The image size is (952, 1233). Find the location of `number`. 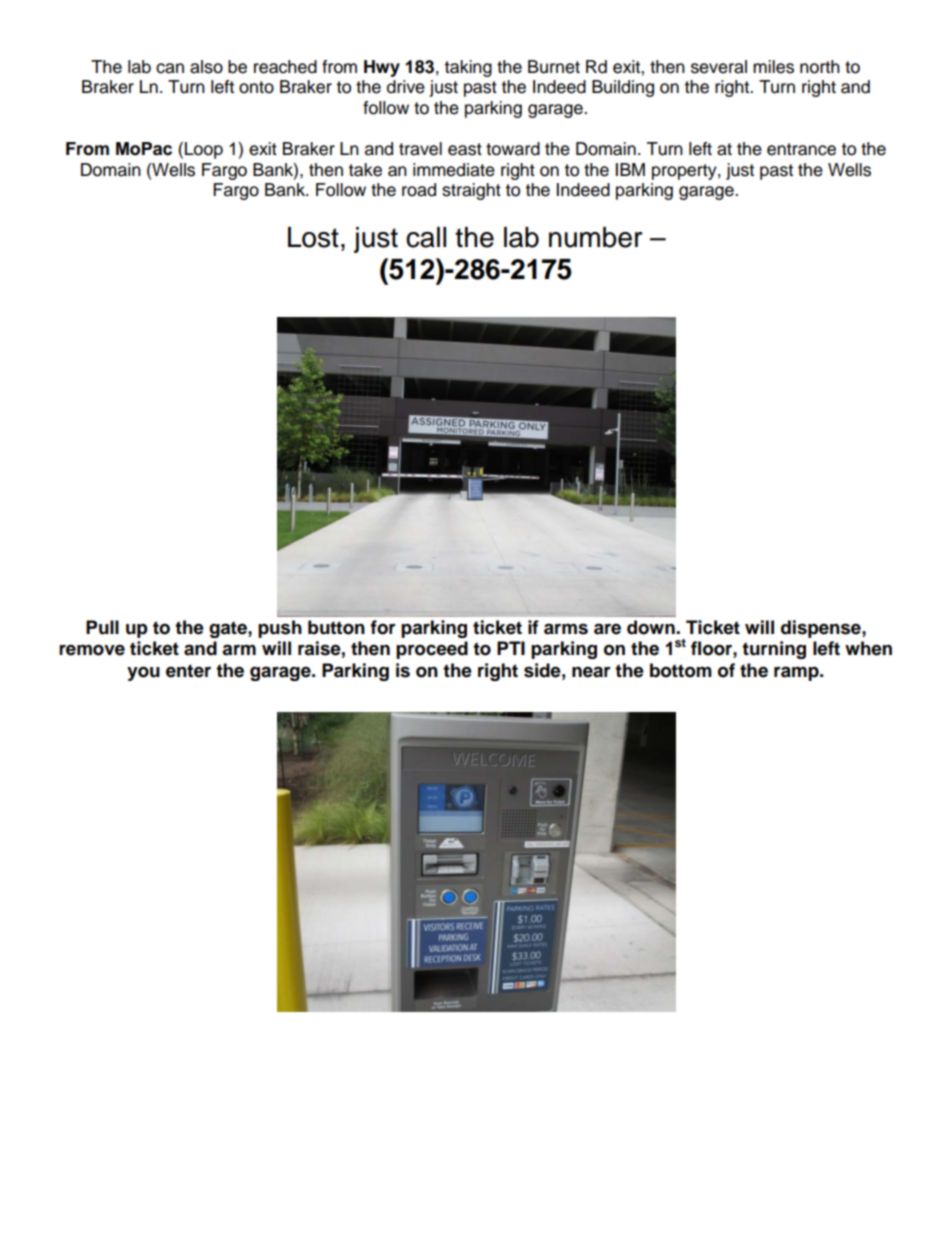

number is located at coordinates (595, 237).
